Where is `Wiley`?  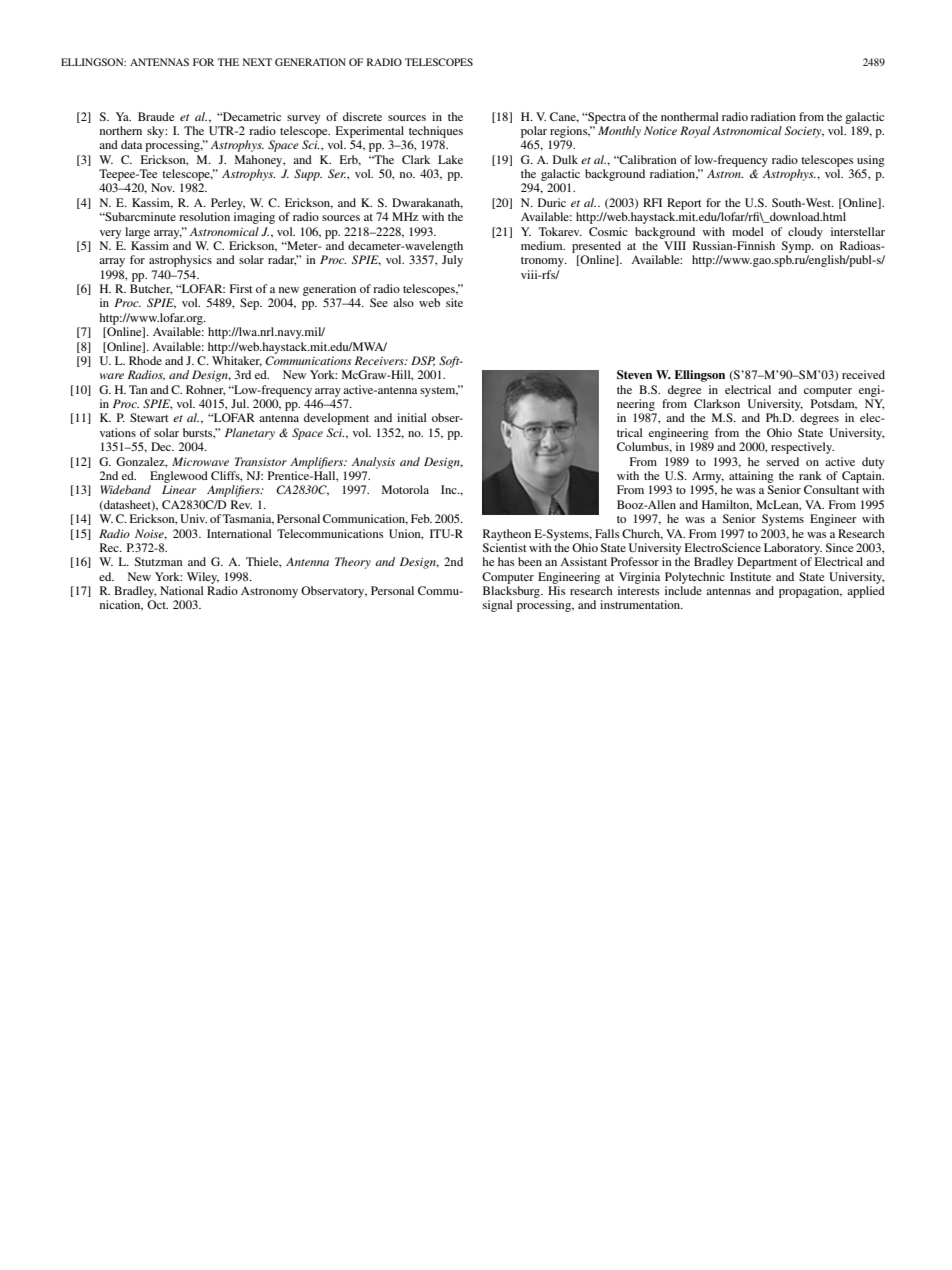 Wiley is located at coordinates (203, 578).
